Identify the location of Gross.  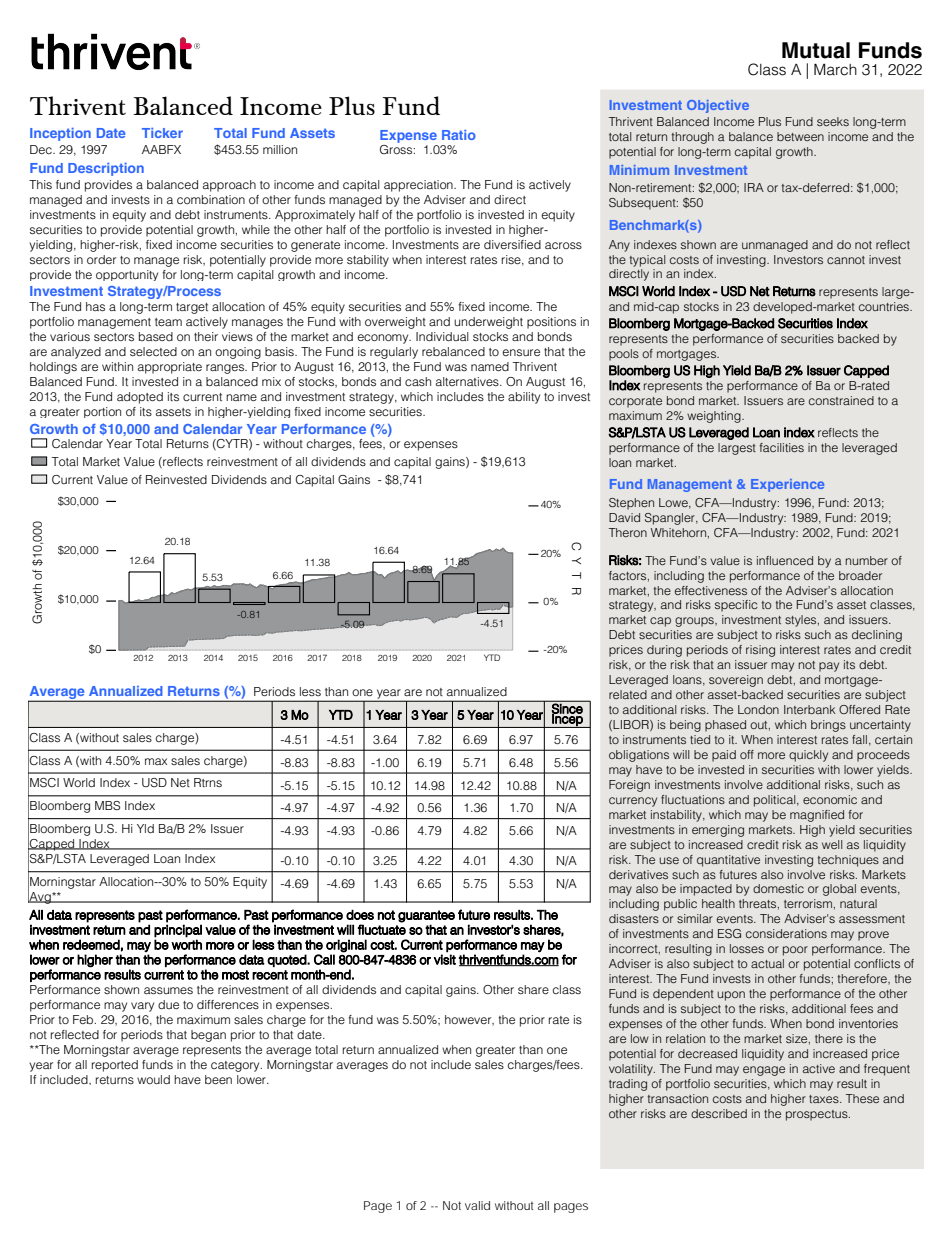
(397, 148).
